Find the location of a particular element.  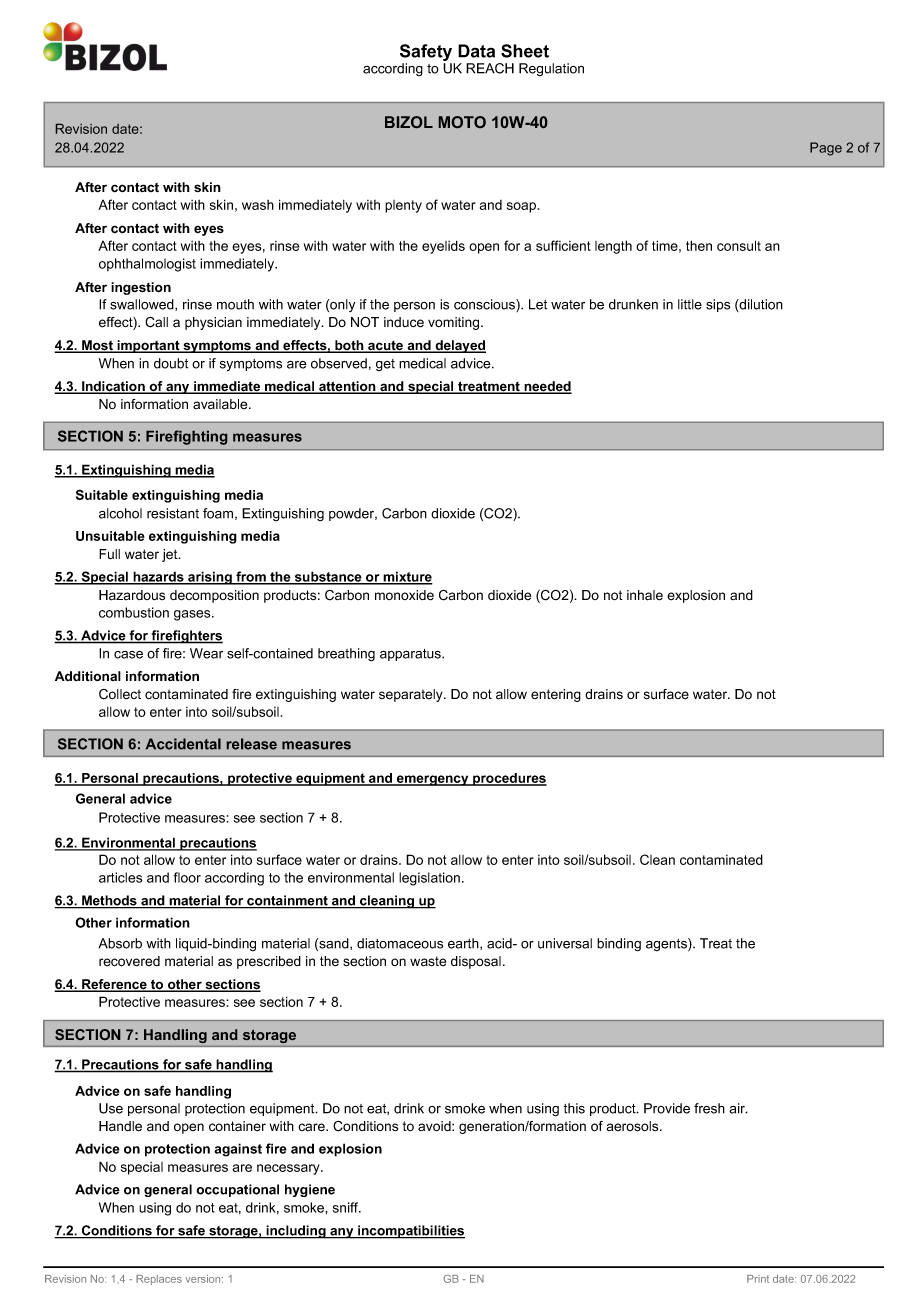

wash is located at coordinates (258, 205).
